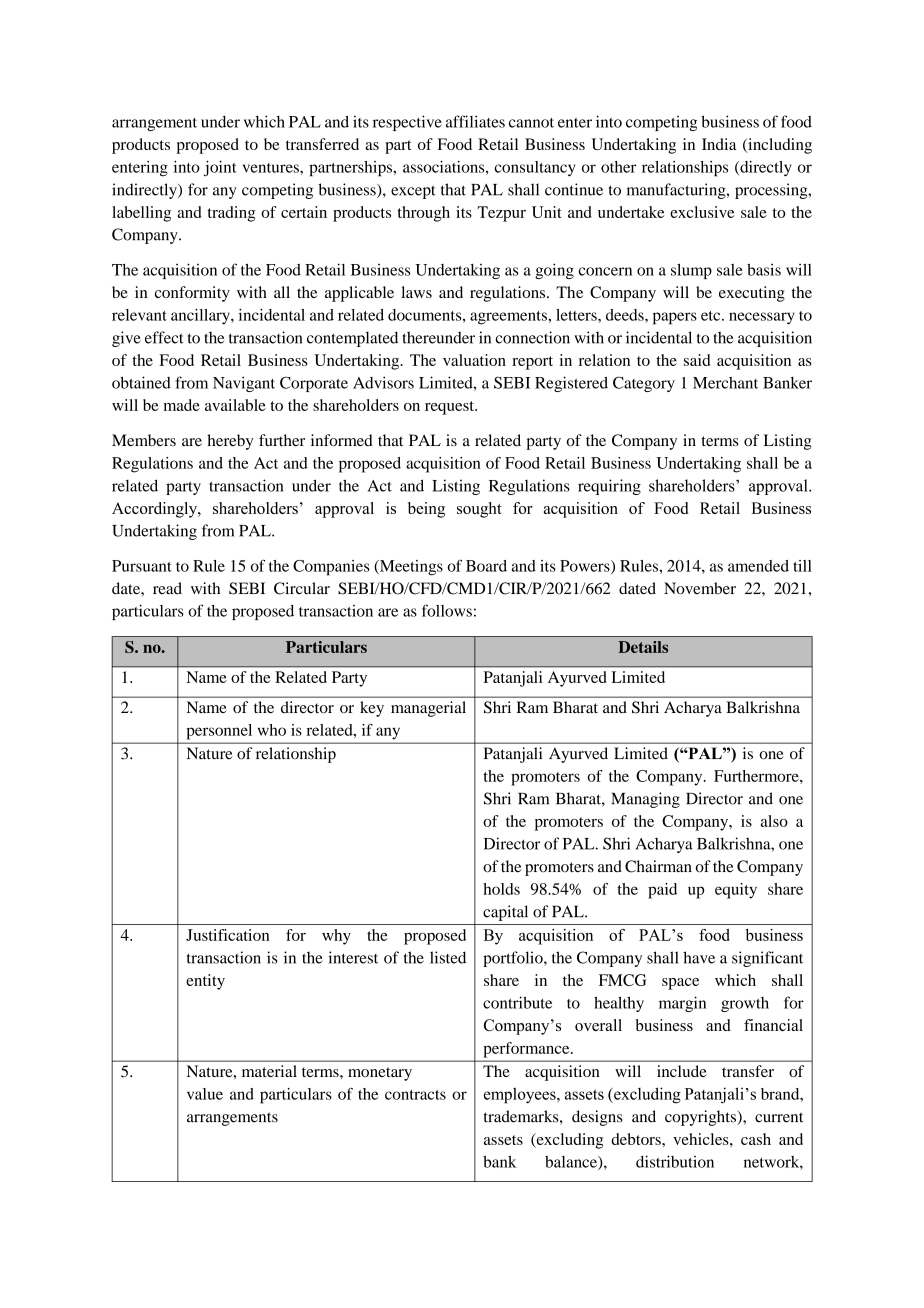 The height and width of the screenshot is (1308, 924). I want to click on Justification, so click(228, 935).
